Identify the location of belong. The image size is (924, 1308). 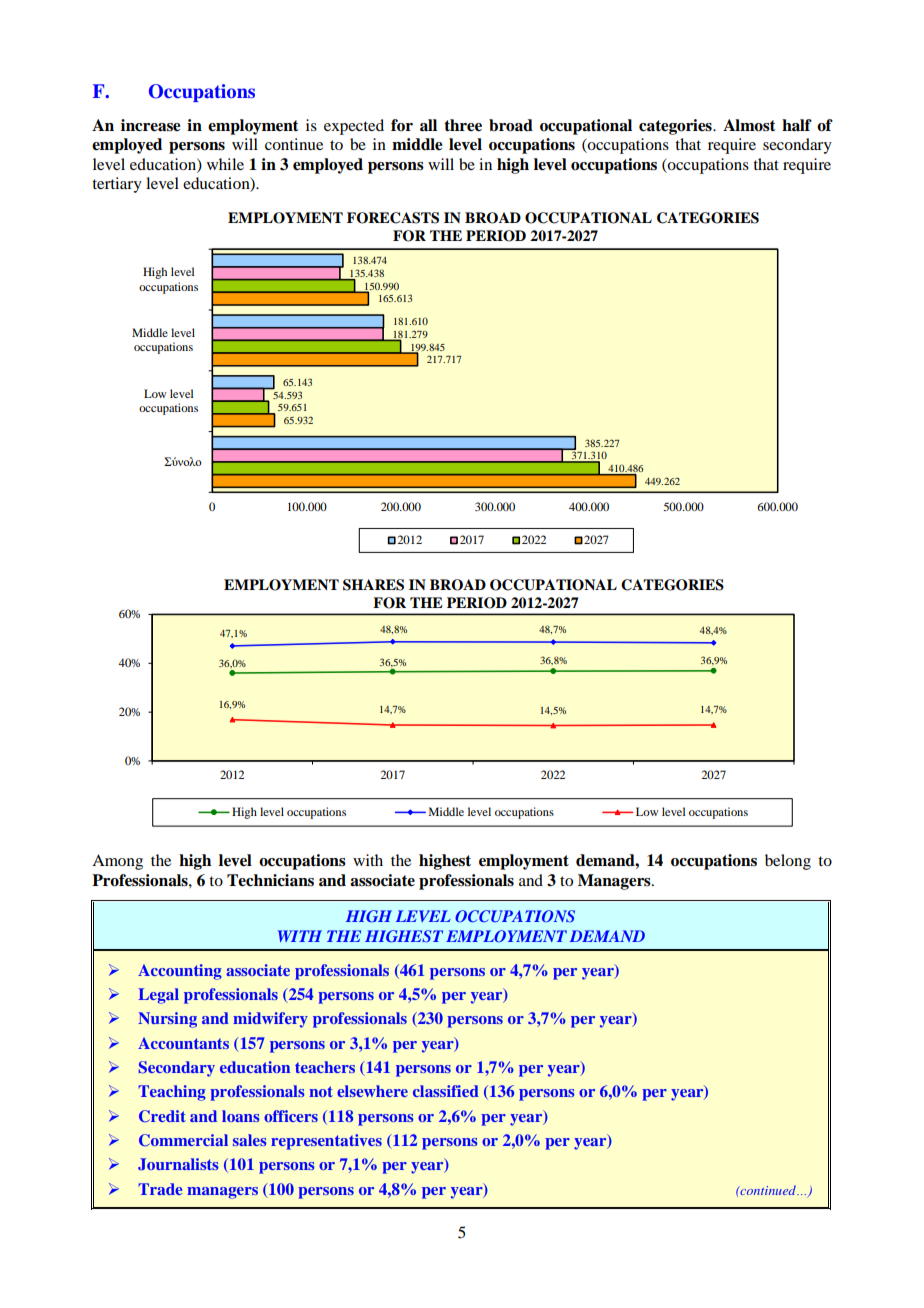
(788, 862).
